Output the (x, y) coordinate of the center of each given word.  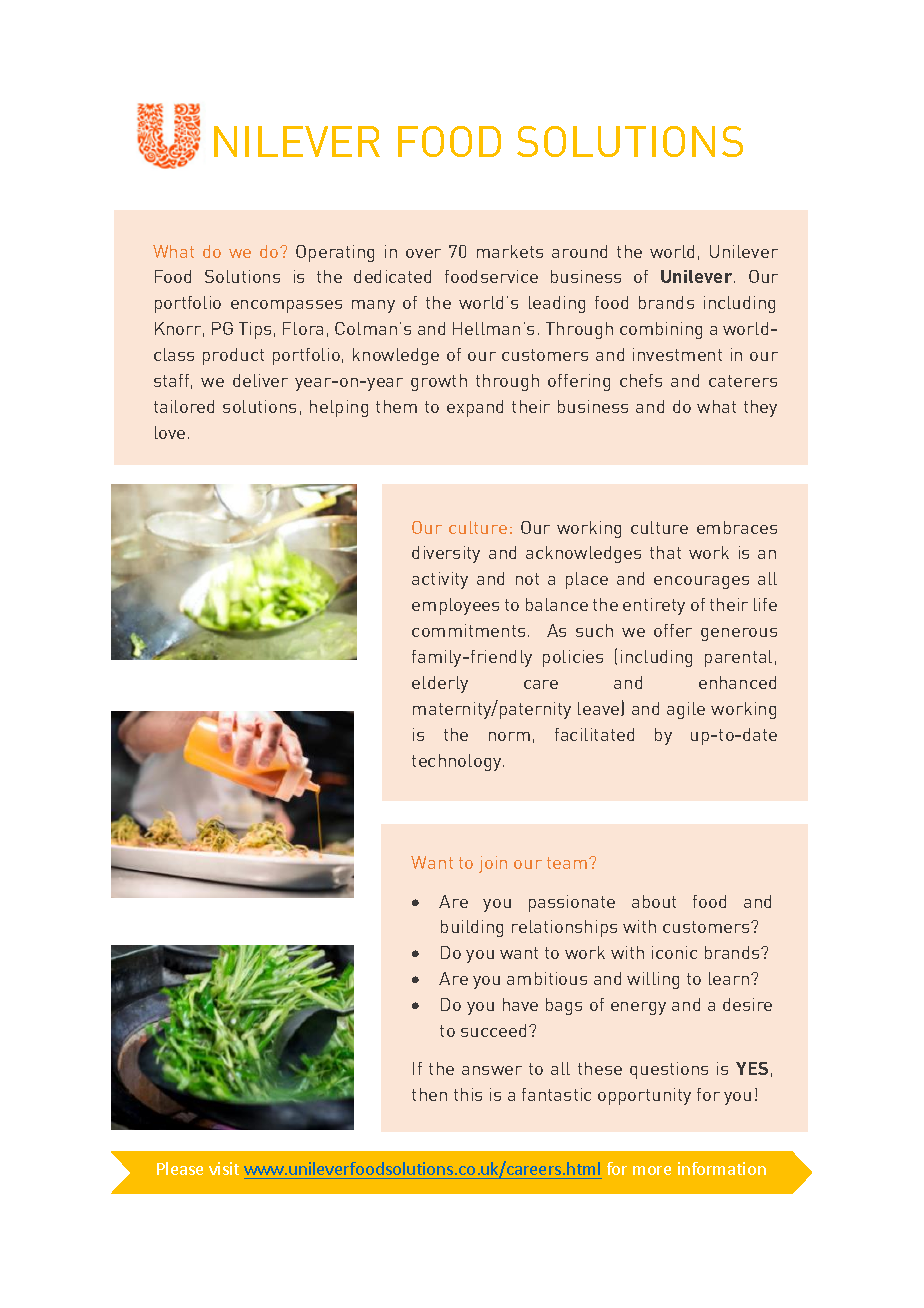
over (423, 253)
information (722, 1168)
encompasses (286, 306)
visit (224, 1168)
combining (661, 330)
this (468, 1094)
